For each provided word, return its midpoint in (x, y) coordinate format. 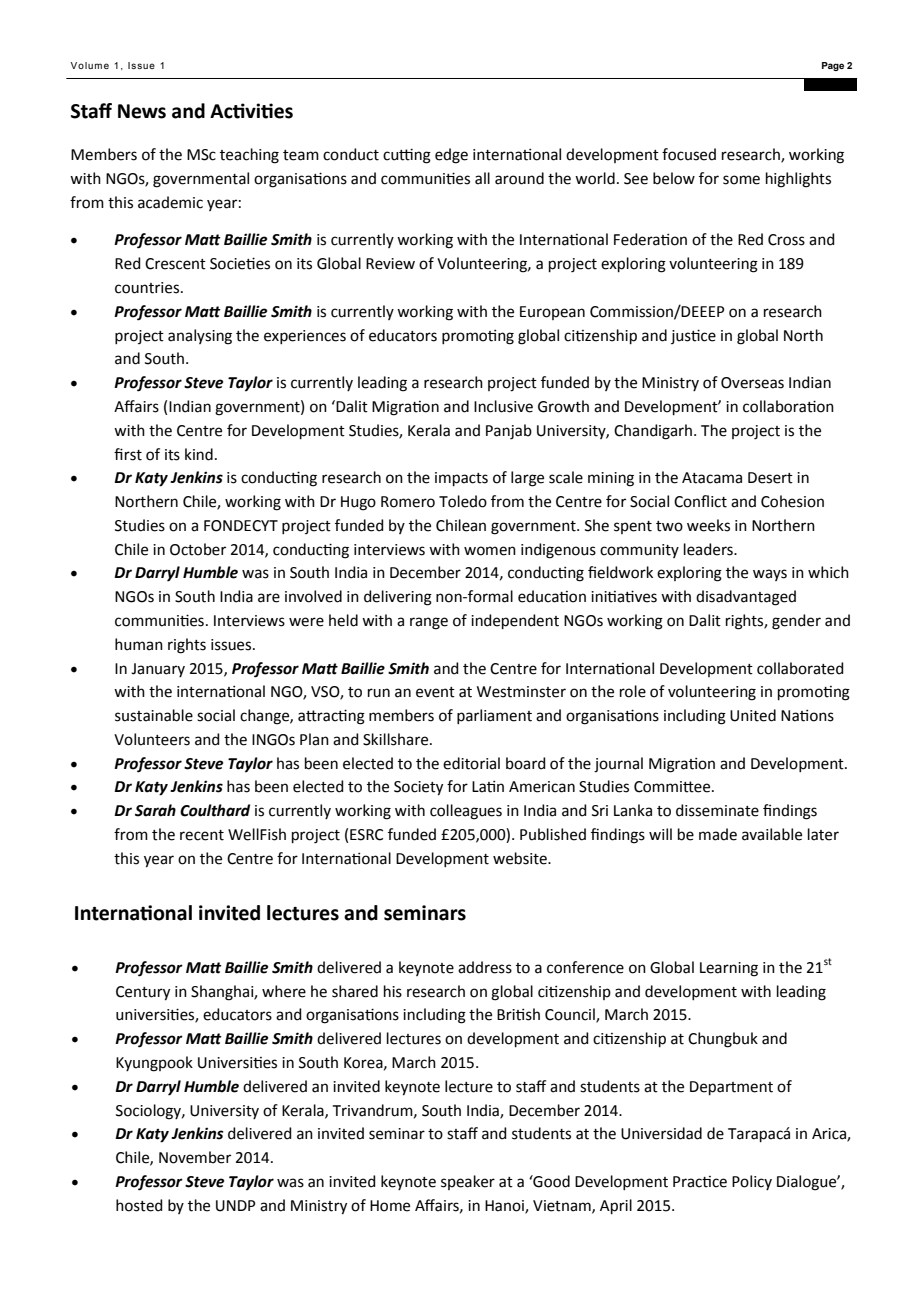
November (195, 1157)
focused (689, 154)
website (521, 858)
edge (451, 156)
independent (515, 621)
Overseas (752, 383)
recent (202, 835)
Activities (251, 111)
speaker (468, 1182)
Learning (729, 969)
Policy (752, 1182)
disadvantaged (746, 598)
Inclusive (503, 406)
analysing (200, 337)
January (158, 670)
